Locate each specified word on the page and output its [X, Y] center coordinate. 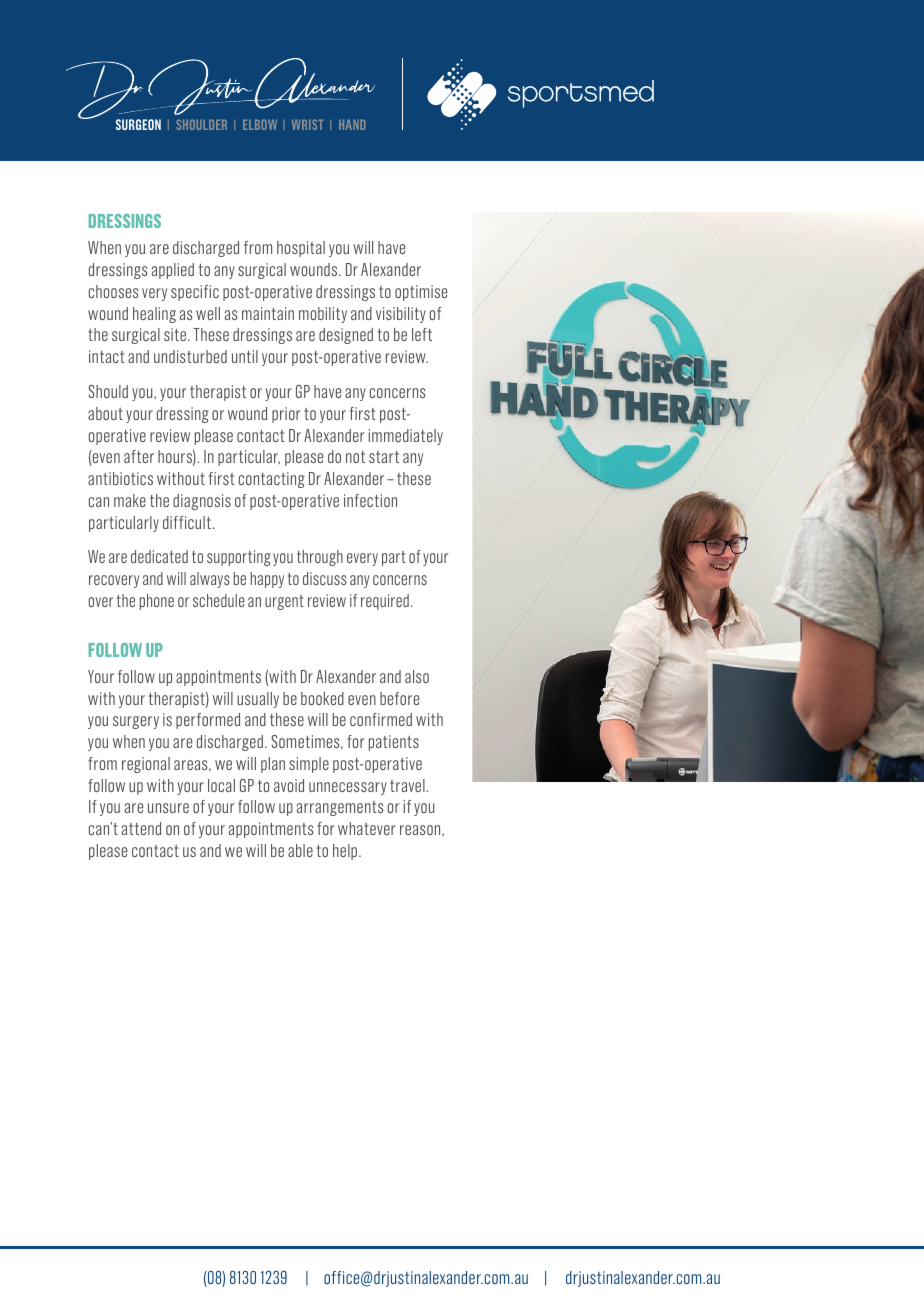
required [385, 602]
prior [286, 415]
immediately [406, 437]
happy [267, 580]
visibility [401, 315]
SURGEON [138, 124]
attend [141, 828]
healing [154, 315]
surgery [136, 722]
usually [258, 700]
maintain [268, 313]
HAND [352, 124]
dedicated [159, 556]
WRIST [307, 124]
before [399, 698]
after [139, 456]
